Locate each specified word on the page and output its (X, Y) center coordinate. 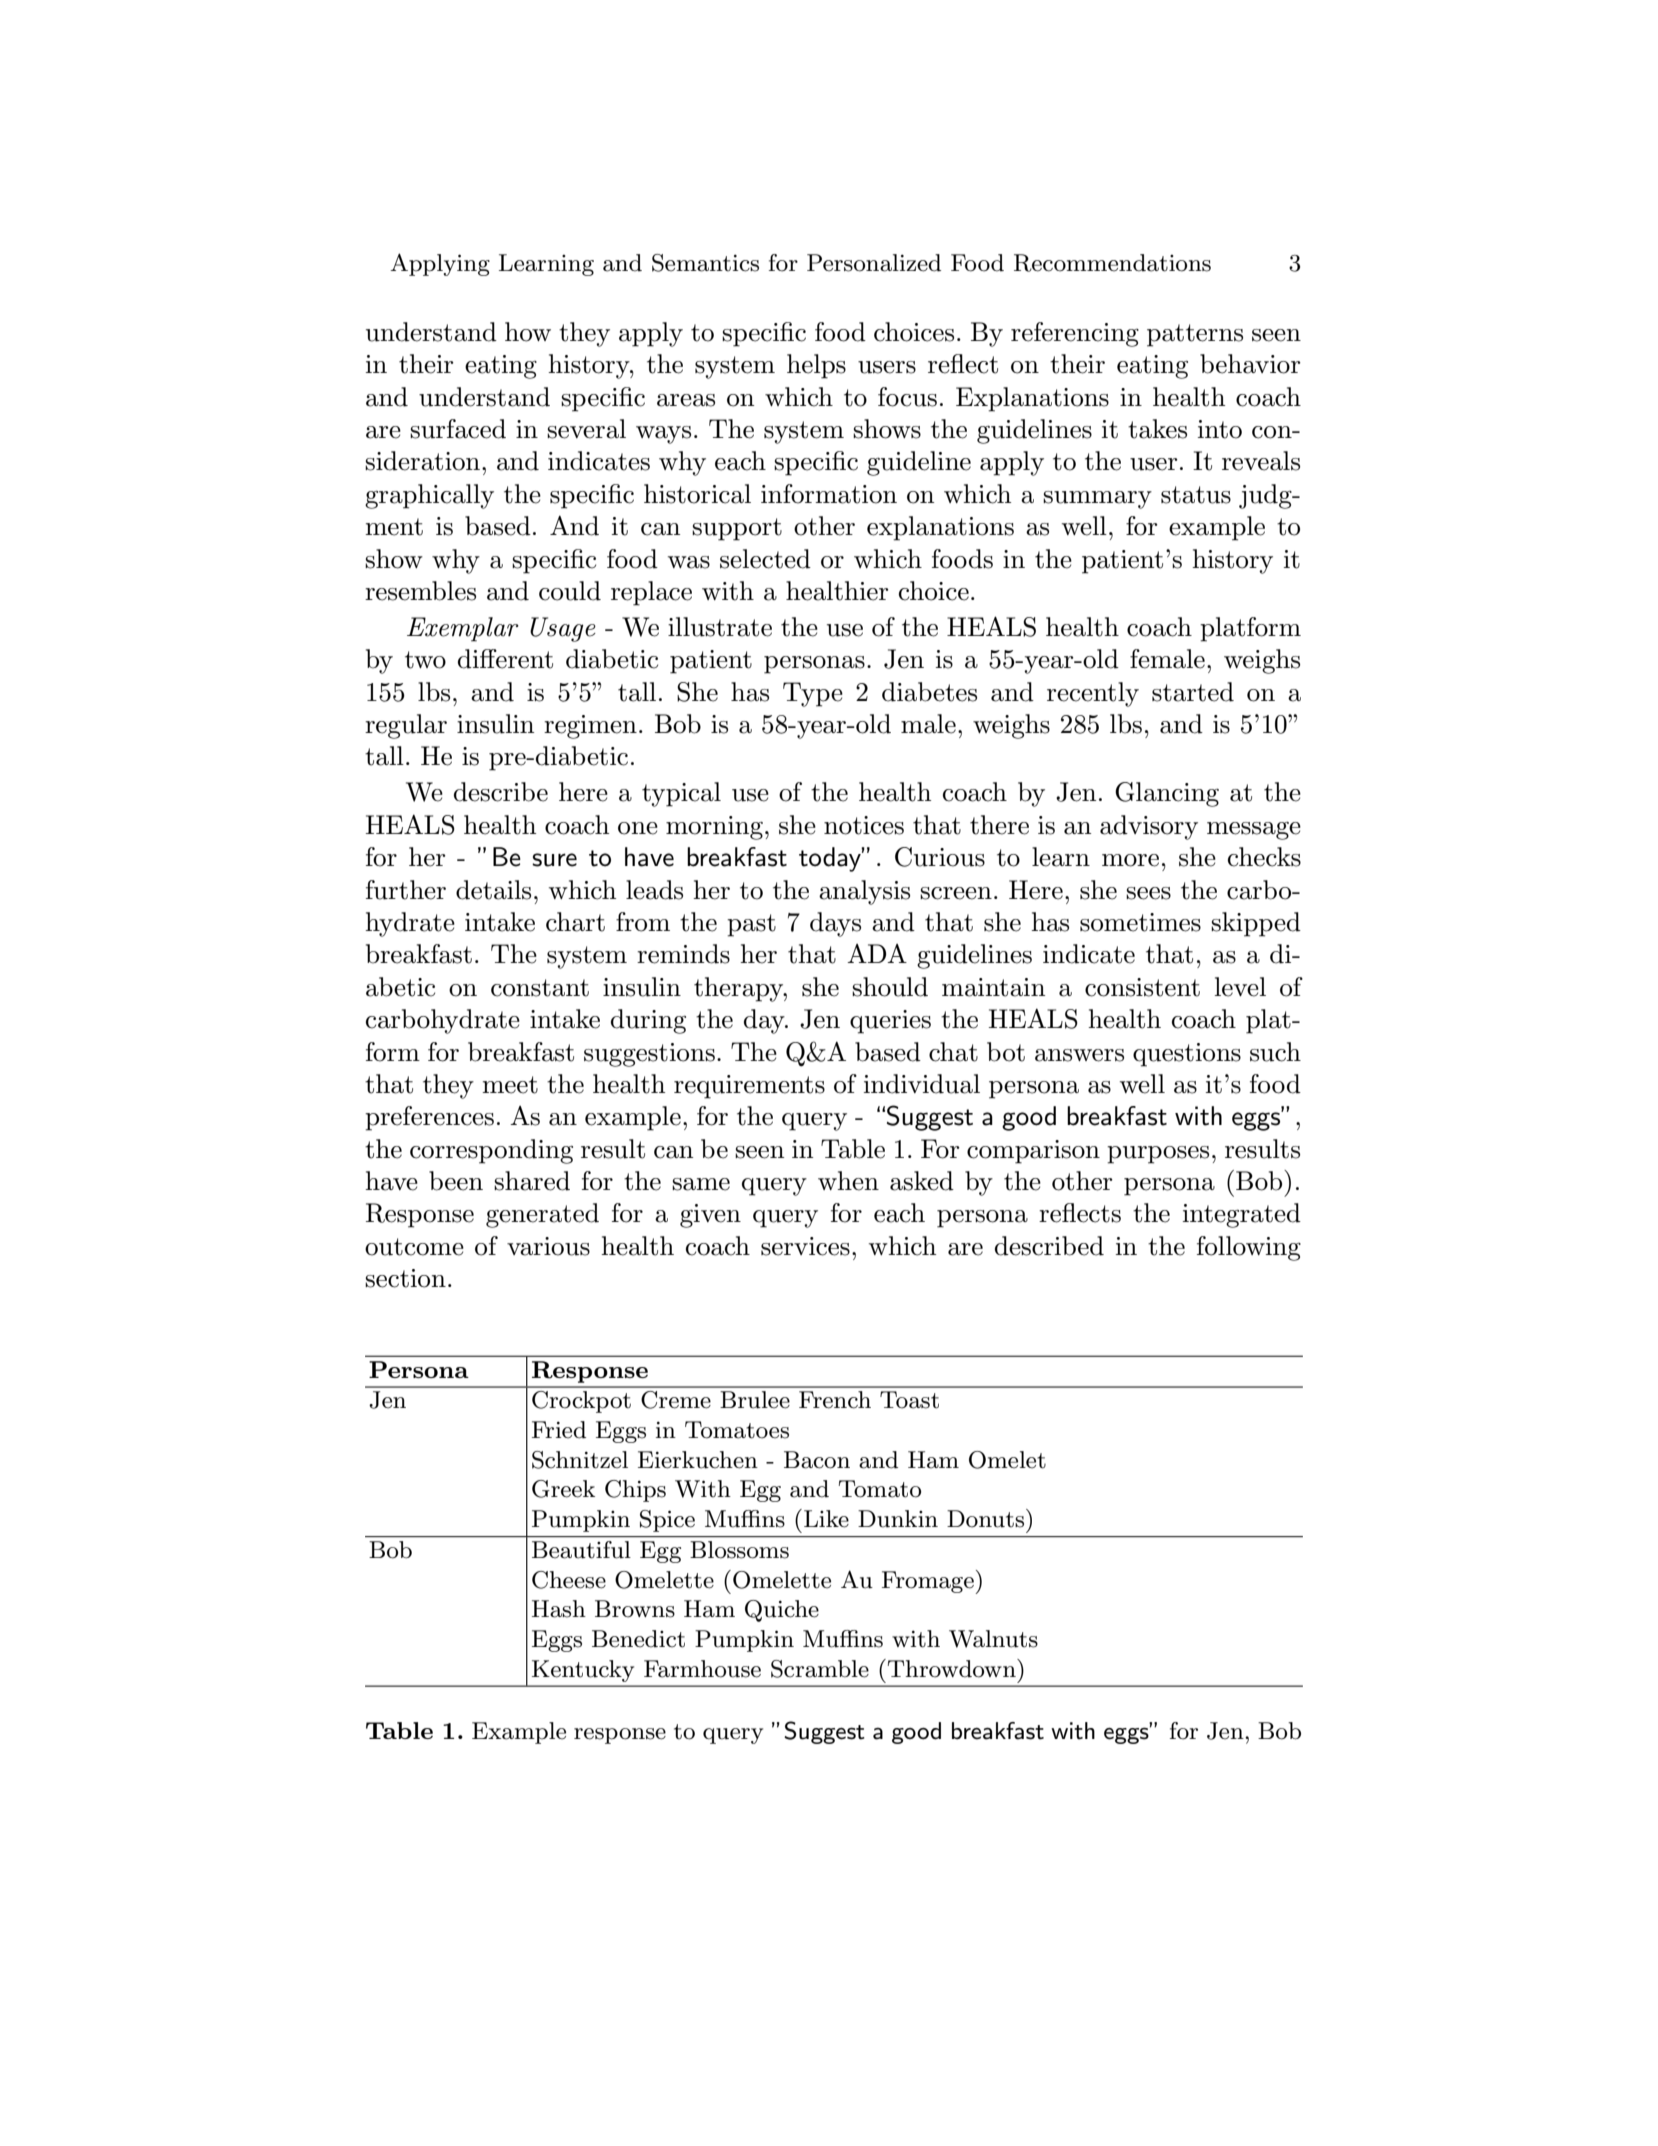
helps (816, 366)
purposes (1158, 1155)
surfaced (458, 429)
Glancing (1167, 794)
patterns (1195, 335)
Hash (559, 1609)
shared (532, 1181)
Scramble (820, 1669)
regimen (590, 727)
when (848, 1181)
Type (813, 694)
